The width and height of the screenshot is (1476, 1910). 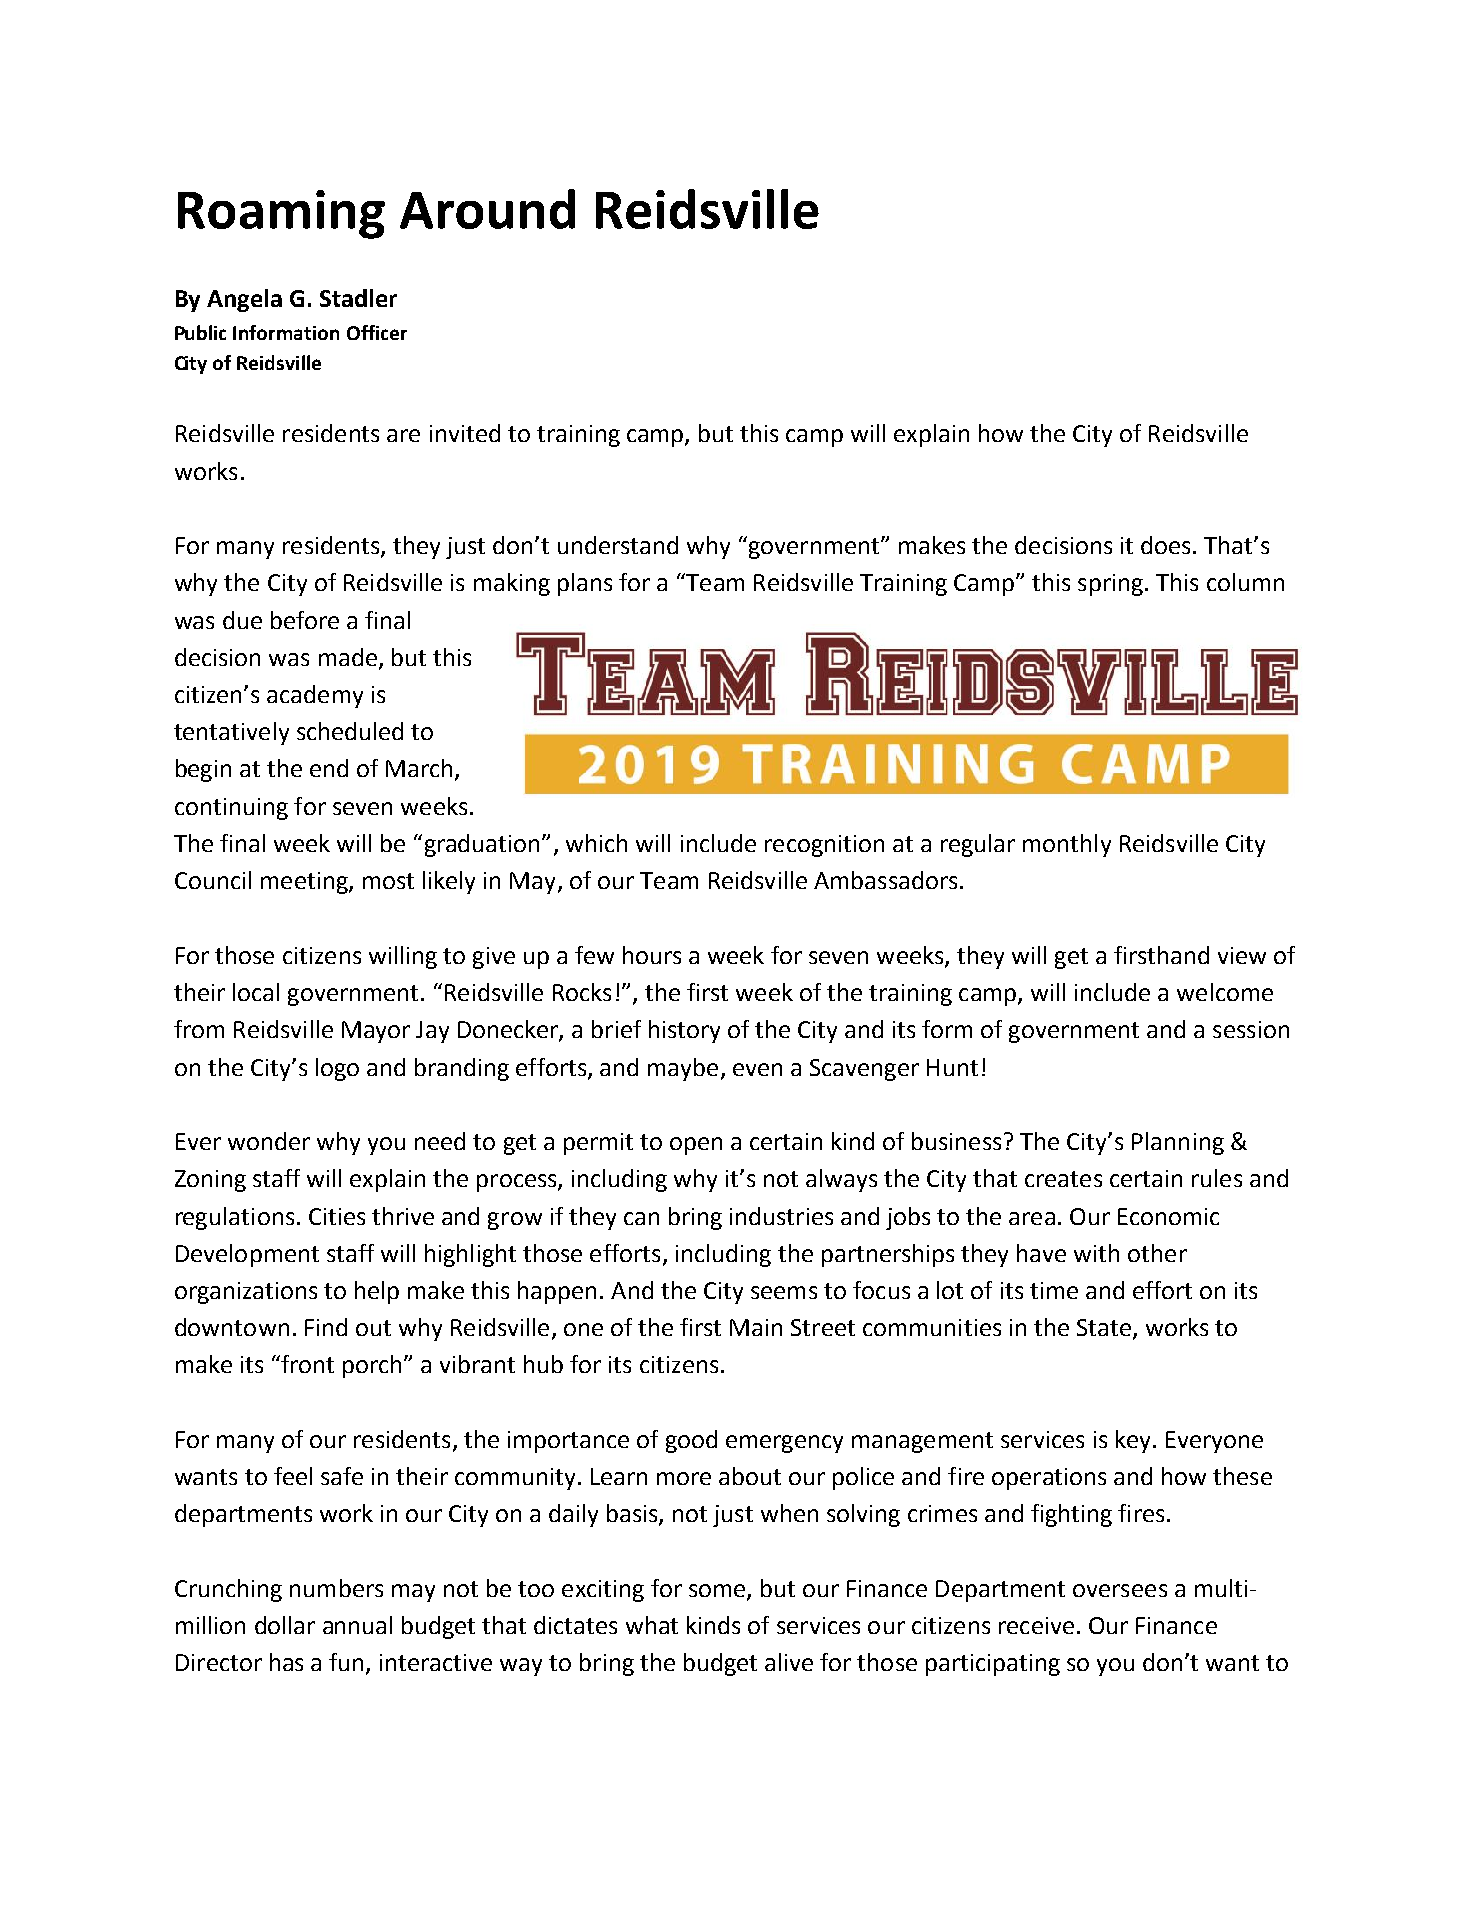 I want to click on view, so click(x=1242, y=955).
